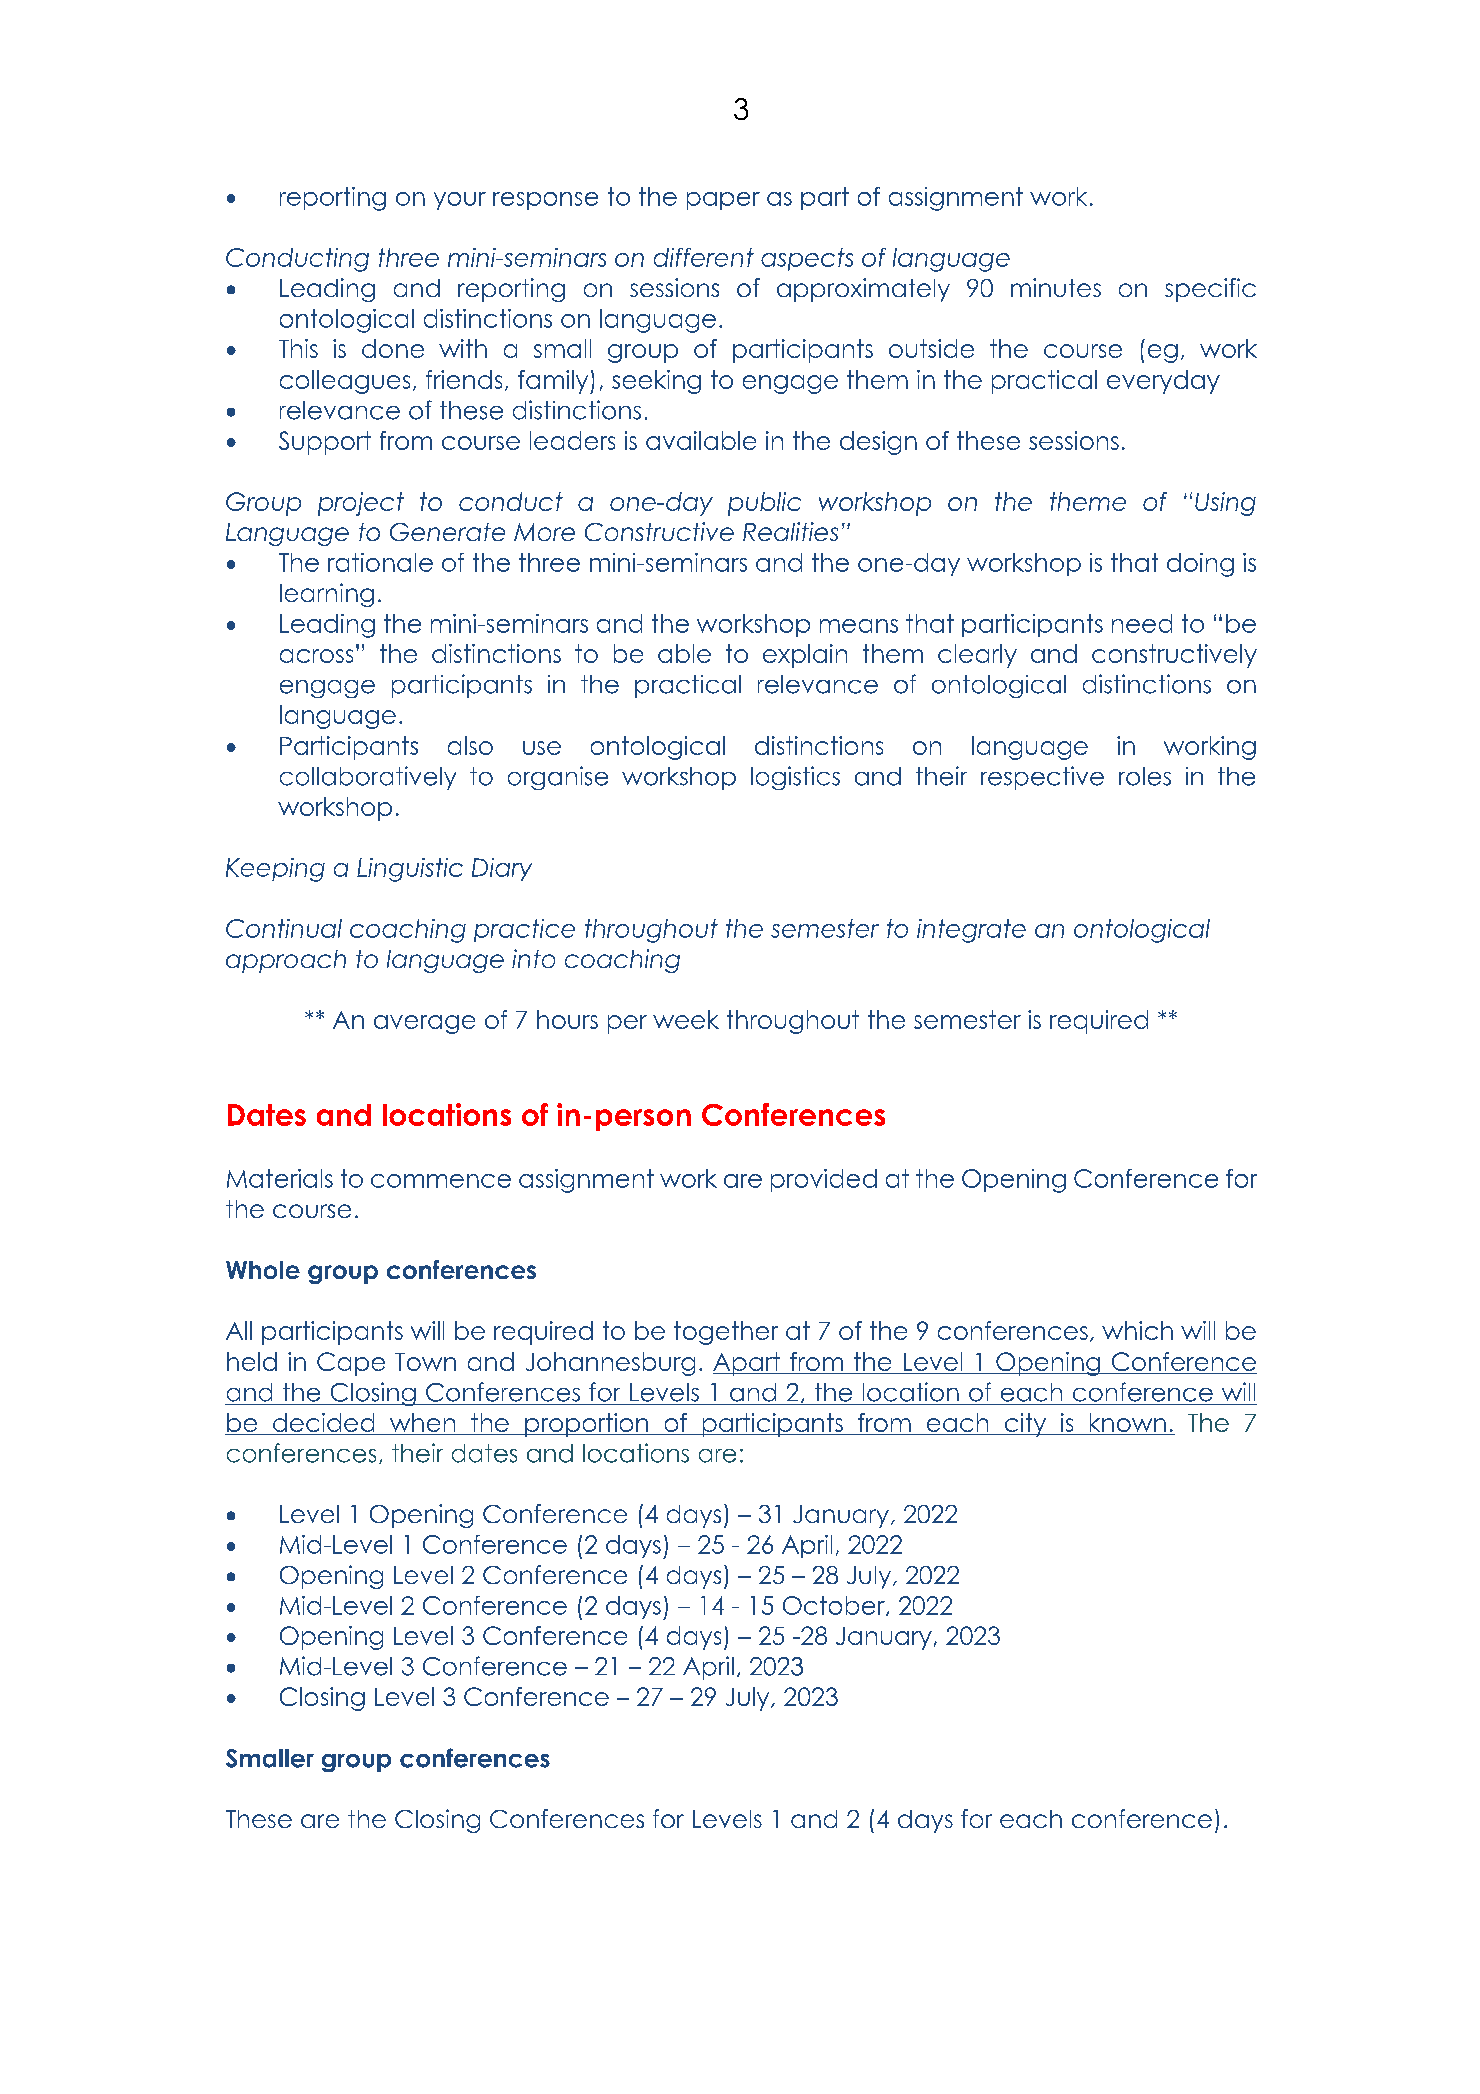 The width and height of the screenshot is (1480, 2094). Describe the element at coordinates (704, 257) in the screenshot. I see `different` at that location.
